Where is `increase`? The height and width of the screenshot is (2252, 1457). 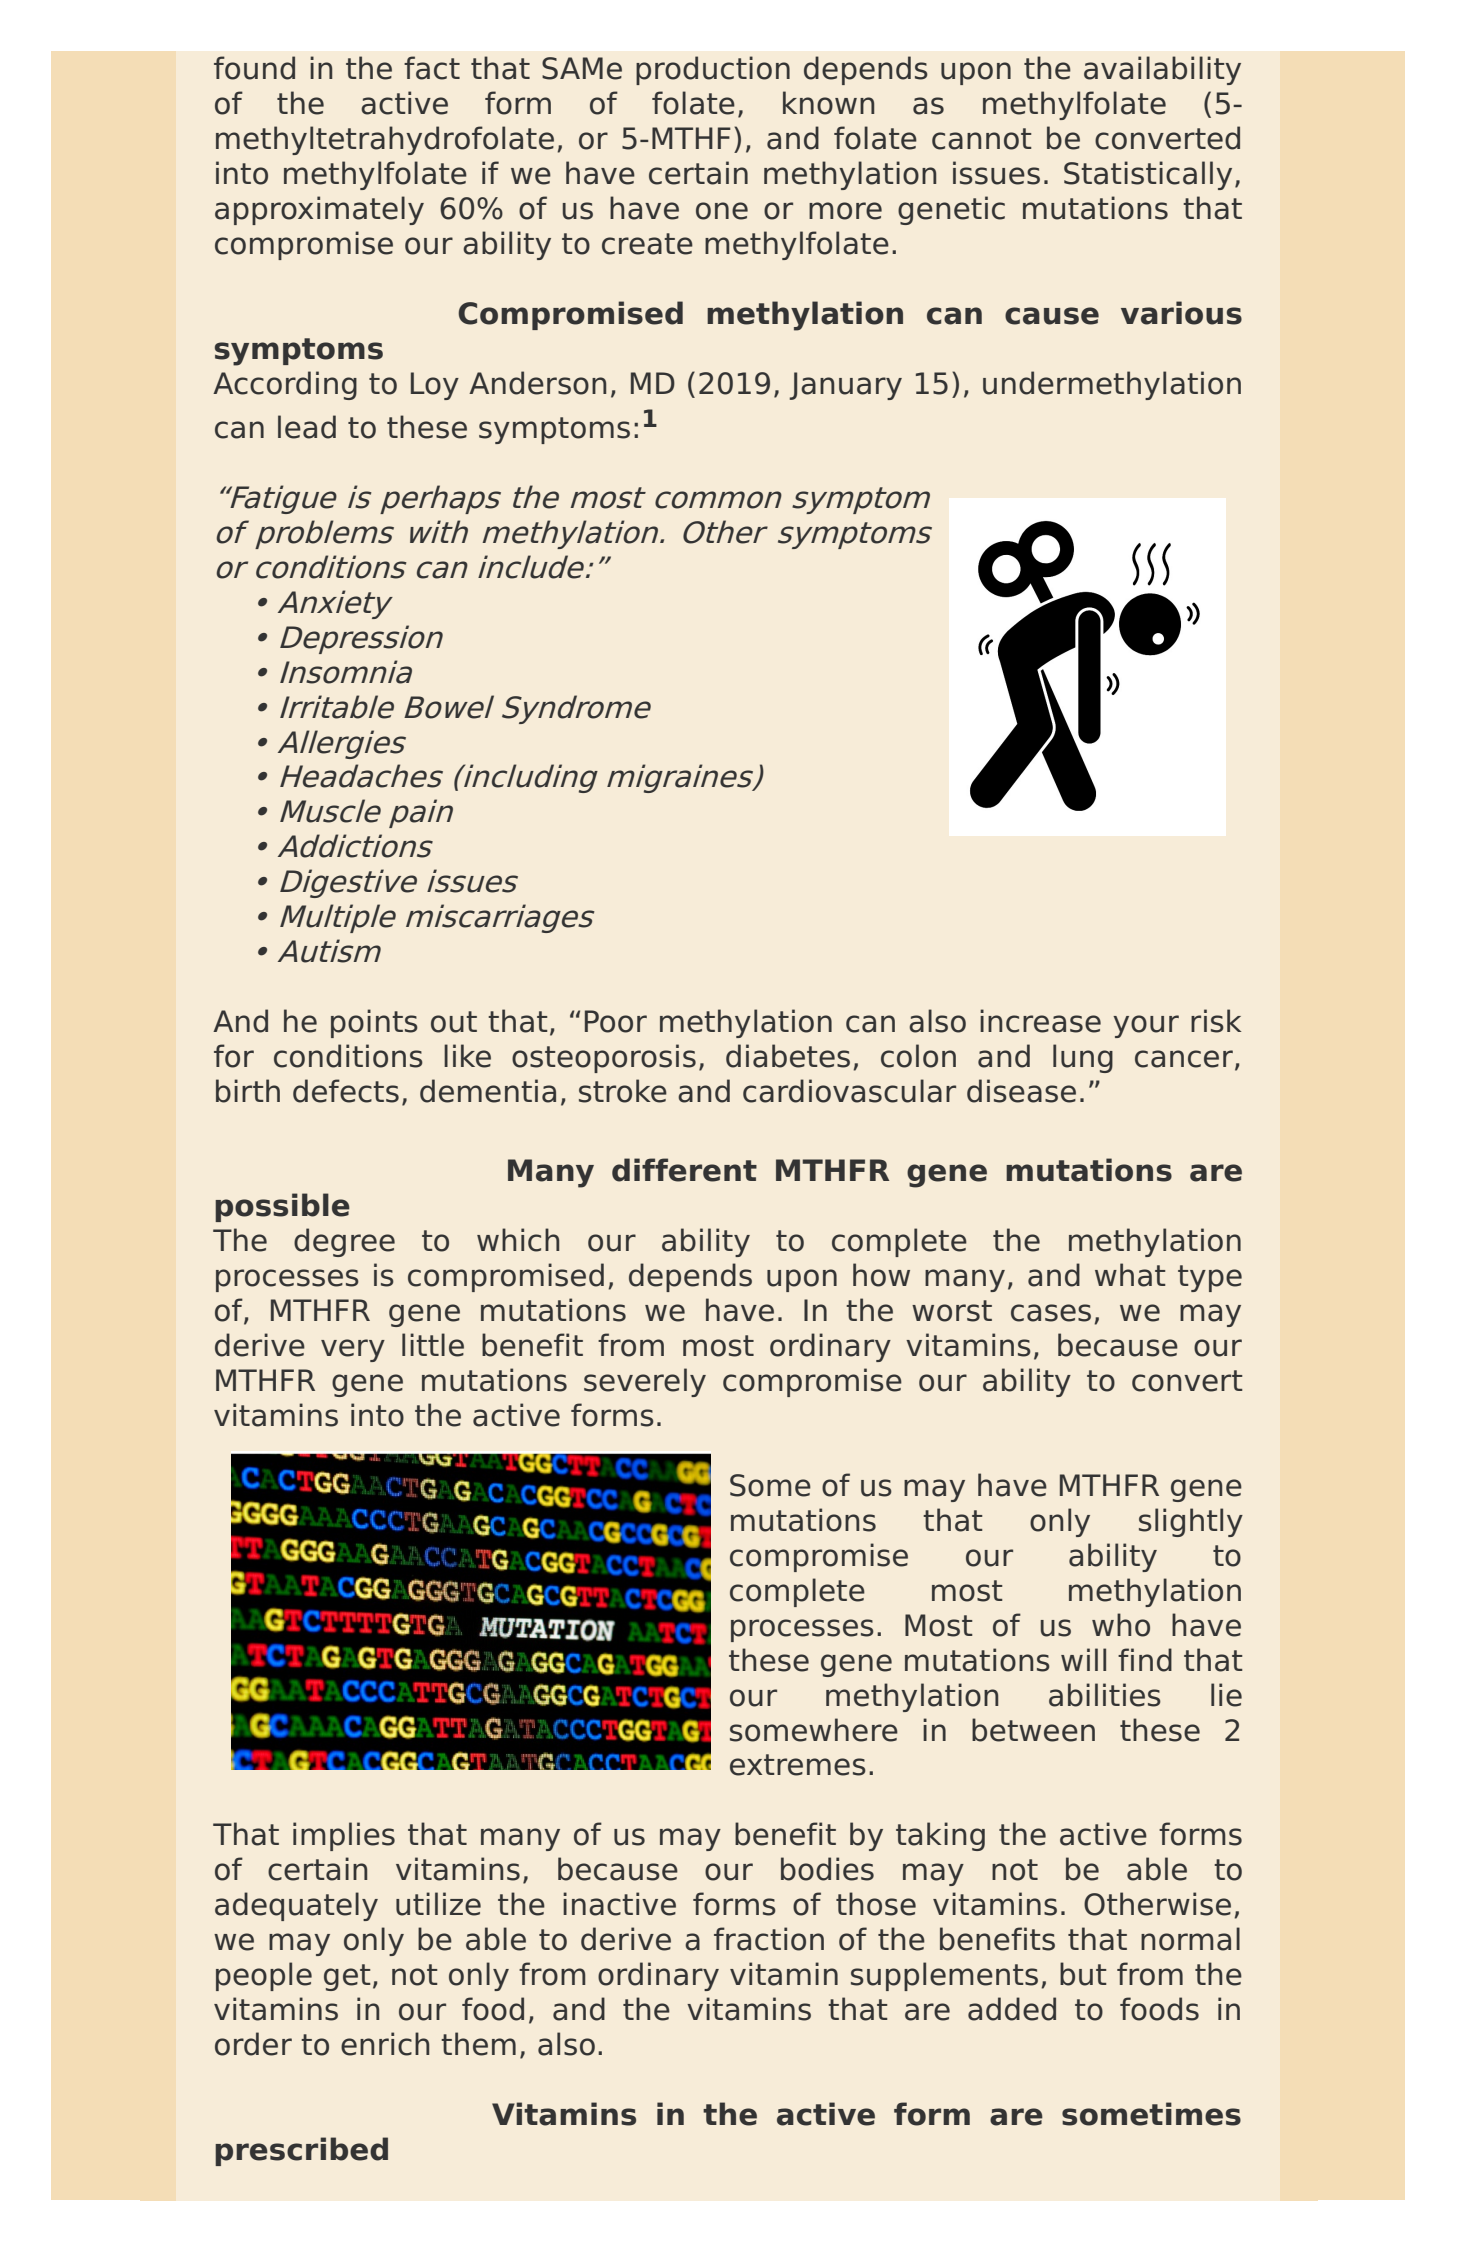 increase is located at coordinates (1040, 1021).
